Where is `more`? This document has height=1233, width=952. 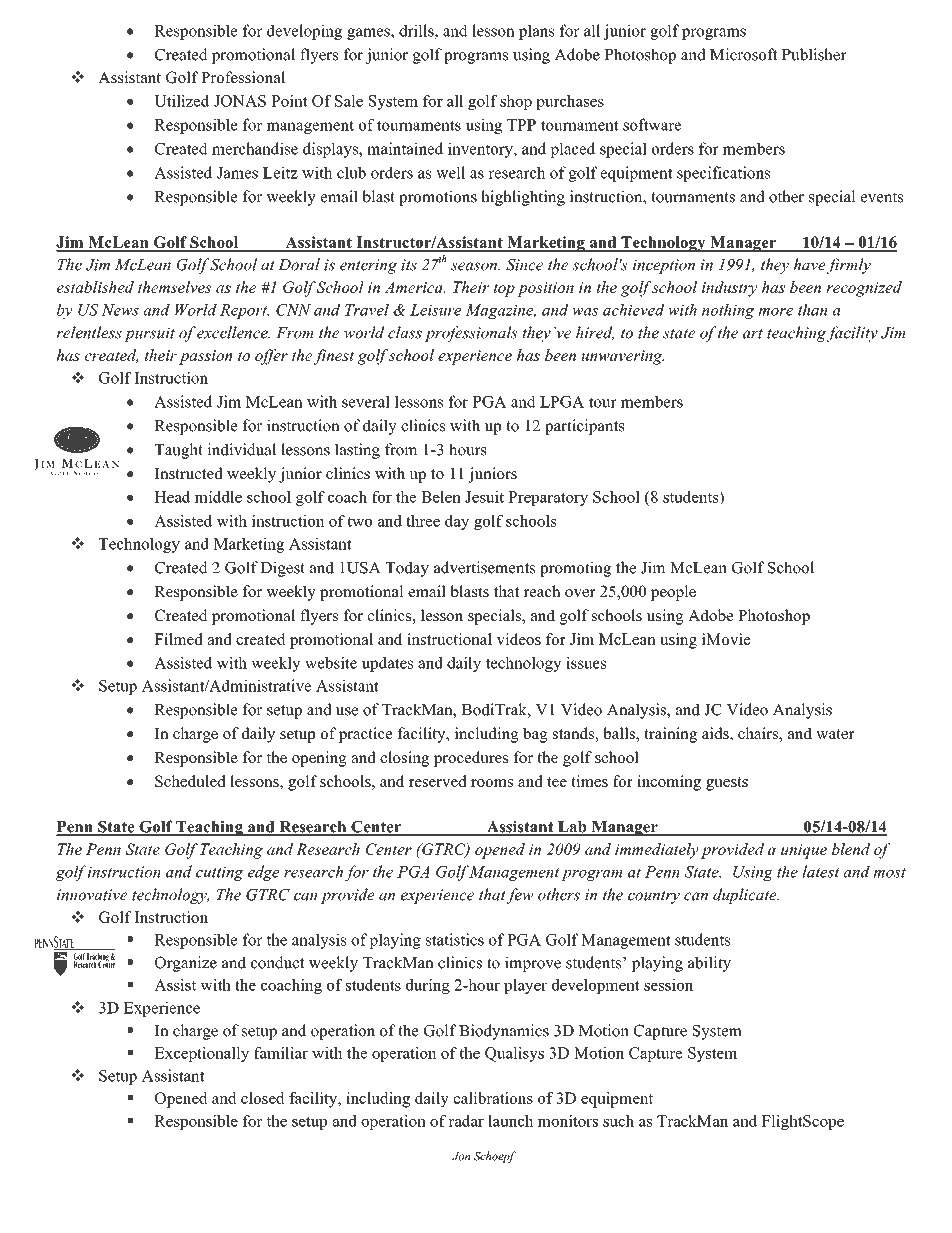 more is located at coordinates (775, 312).
